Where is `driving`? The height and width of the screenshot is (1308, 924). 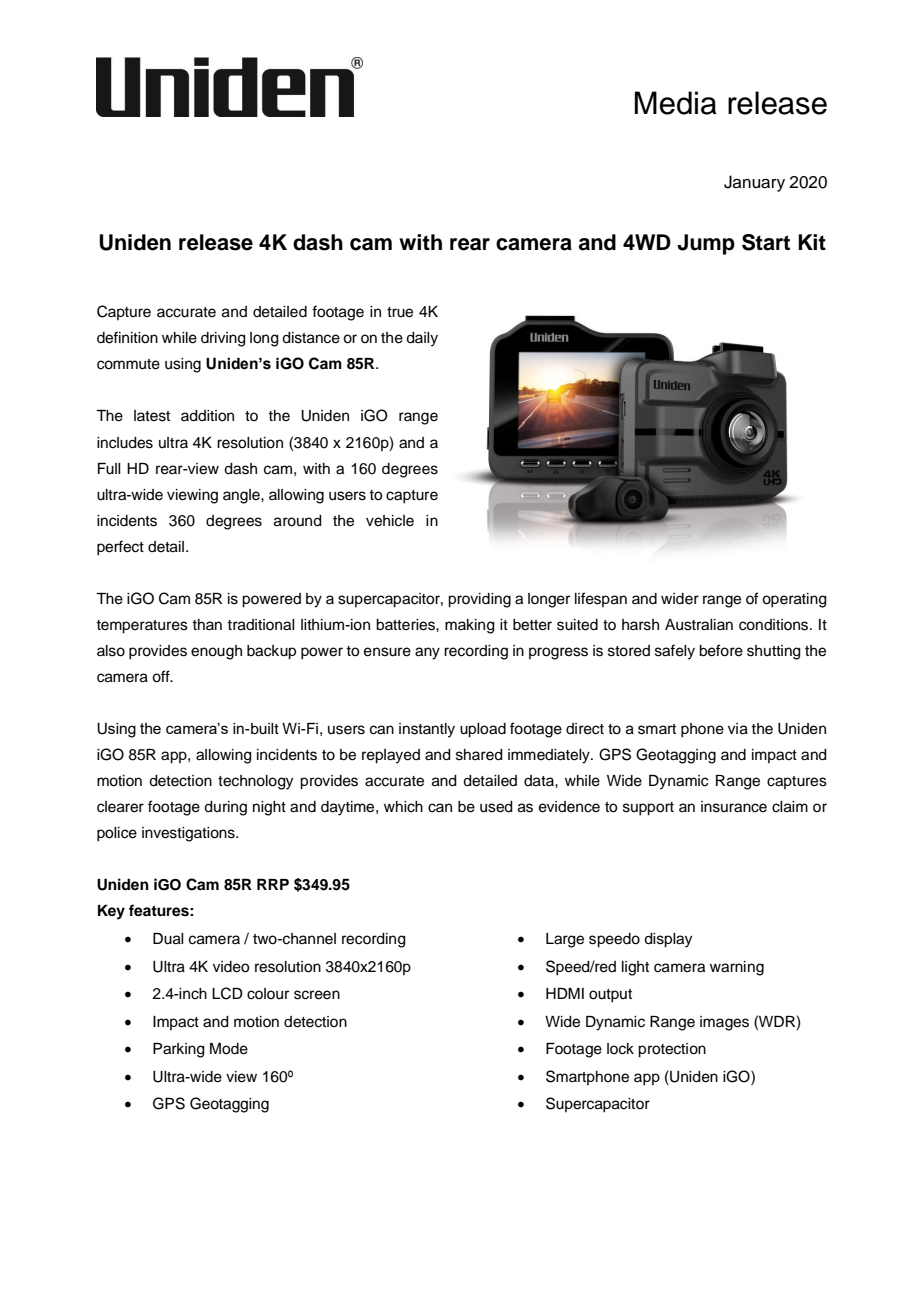
driving is located at coordinates (223, 339).
